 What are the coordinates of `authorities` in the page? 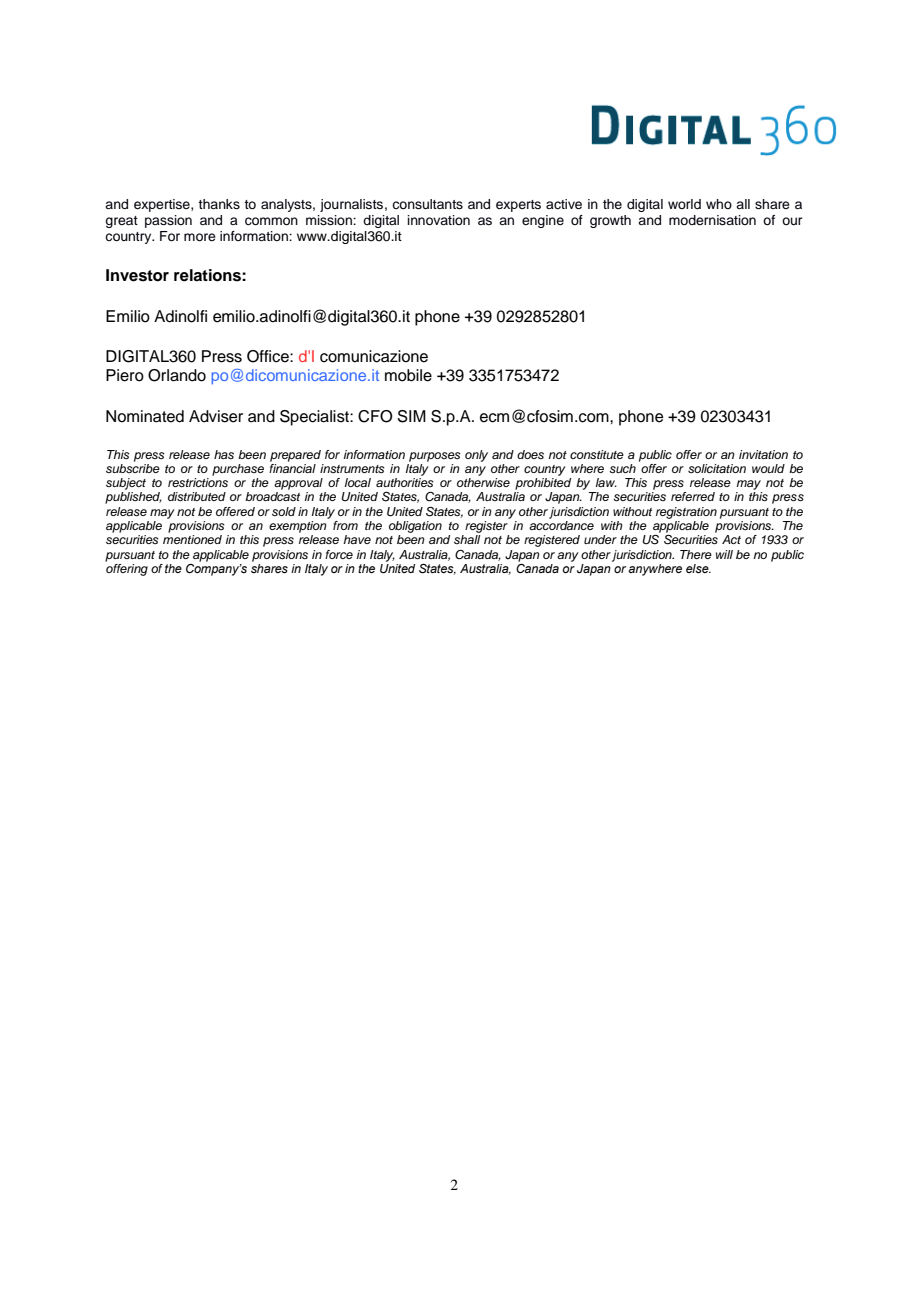 It's located at (405, 482).
